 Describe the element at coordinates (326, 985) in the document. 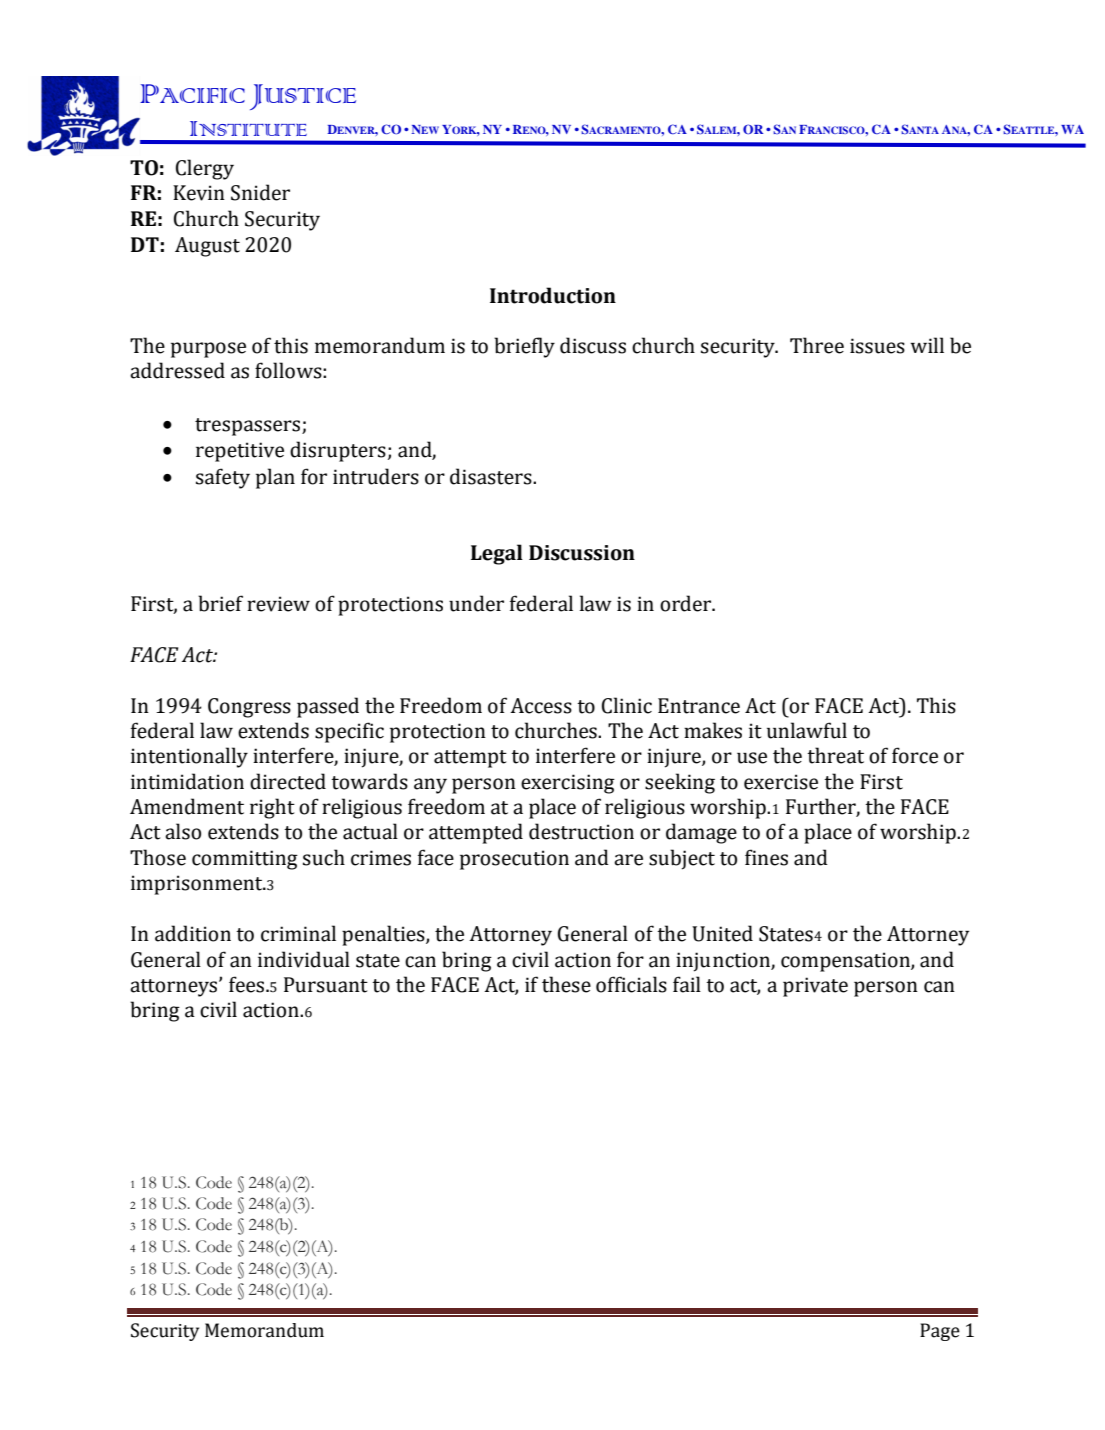

I see `Pursuant` at that location.
